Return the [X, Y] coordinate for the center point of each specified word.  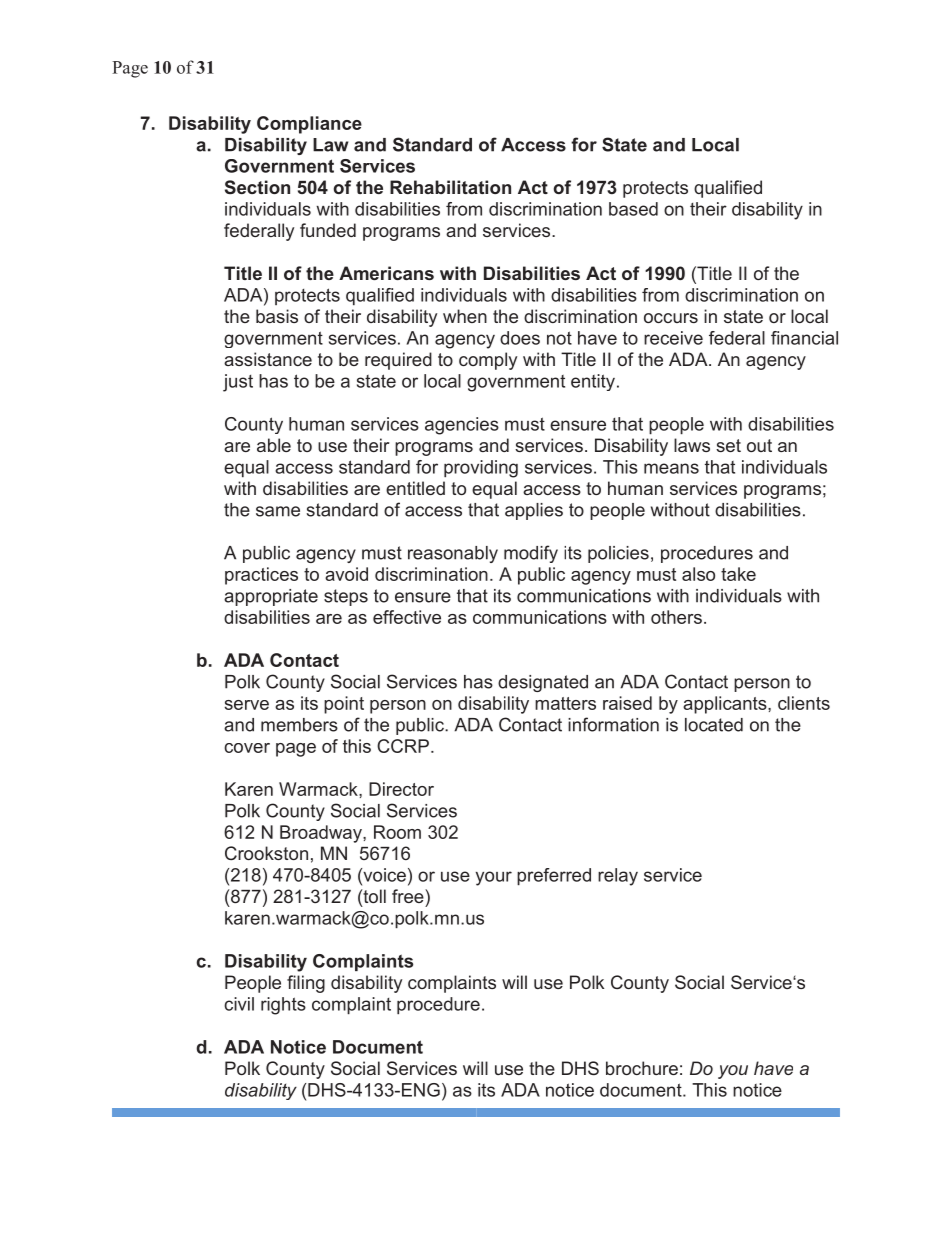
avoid [346, 574]
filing [306, 984]
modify [531, 554]
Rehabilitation [450, 187]
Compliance [309, 125]
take [738, 574]
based [633, 209]
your [494, 878]
